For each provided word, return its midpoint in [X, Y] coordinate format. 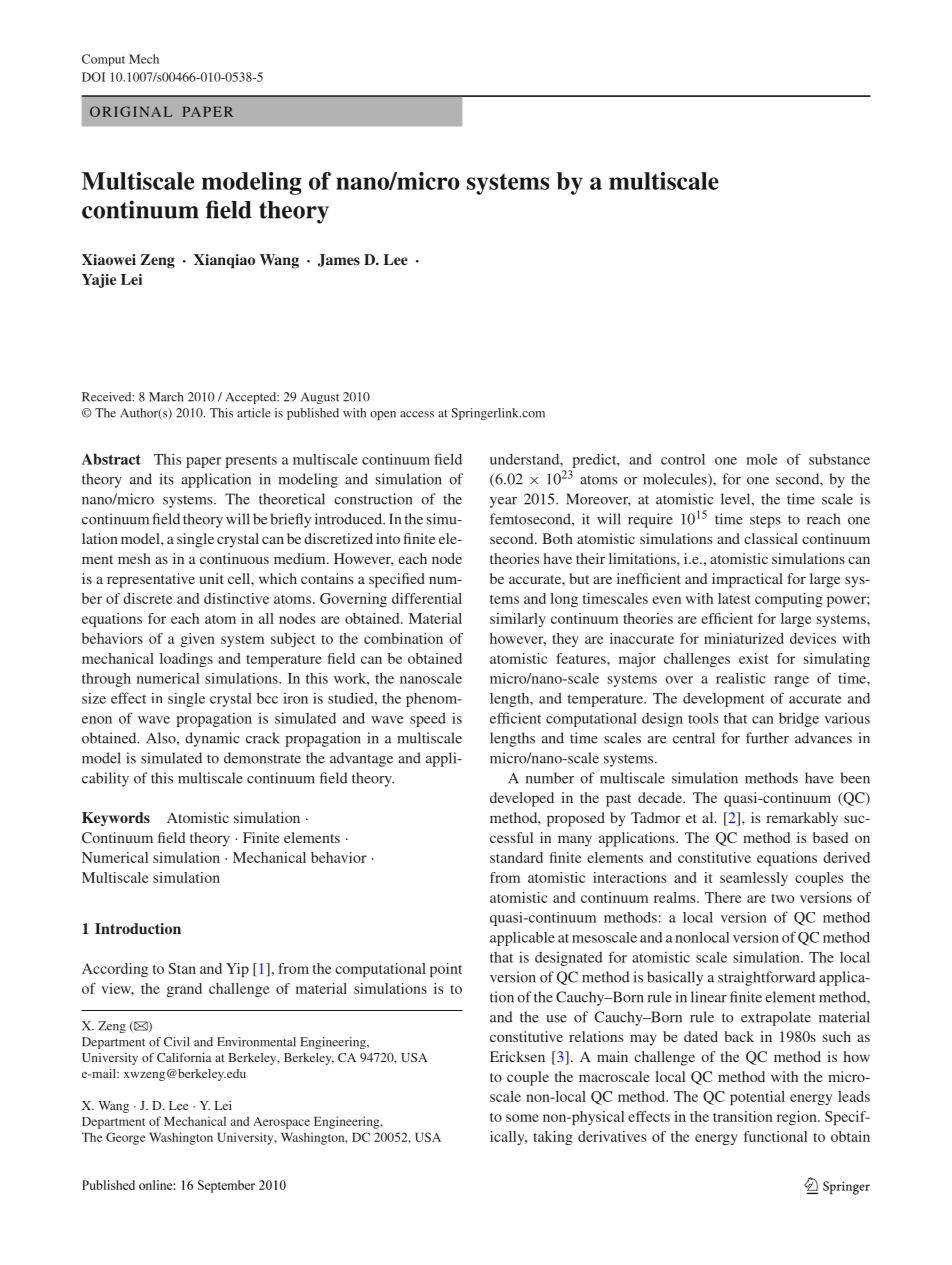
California [184, 1057]
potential [757, 1098]
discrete [148, 598]
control [683, 459]
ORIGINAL [131, 111]
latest [734, 598]
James [339, 260]
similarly [518, 620]
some [522, 1118]
